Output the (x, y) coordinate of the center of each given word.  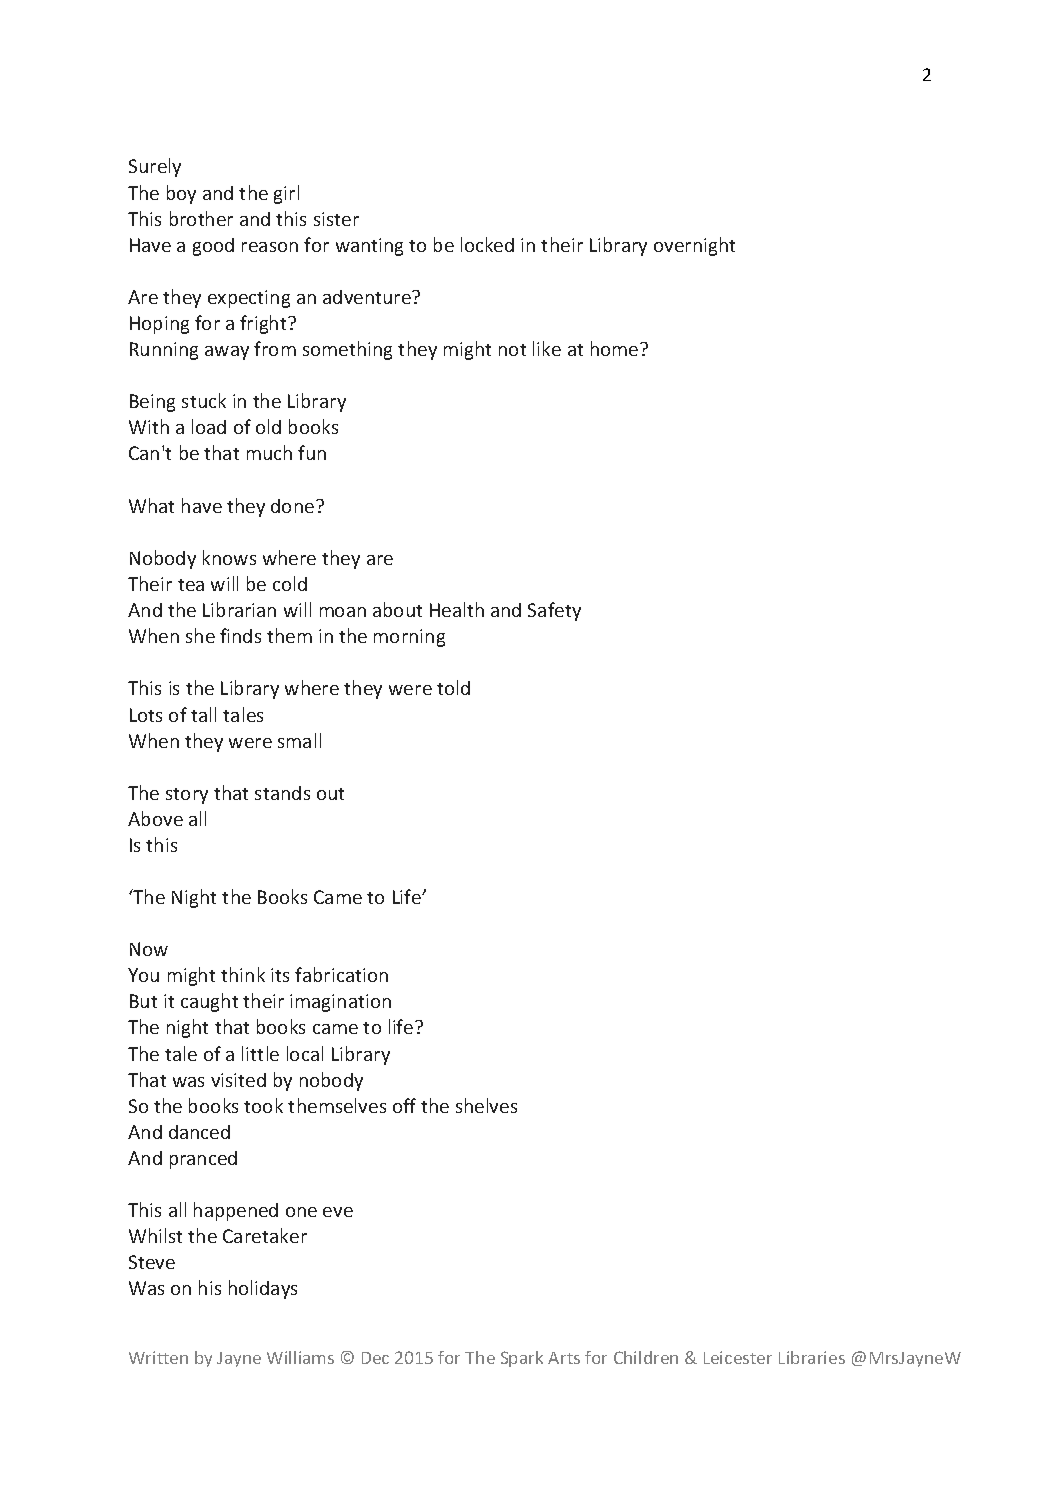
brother (201, 218)
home (616, 348)
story (187, 796)
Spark (522, 1359)
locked (487, 244)
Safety (554, 611)
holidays (263, 1289)
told (453, 687)
